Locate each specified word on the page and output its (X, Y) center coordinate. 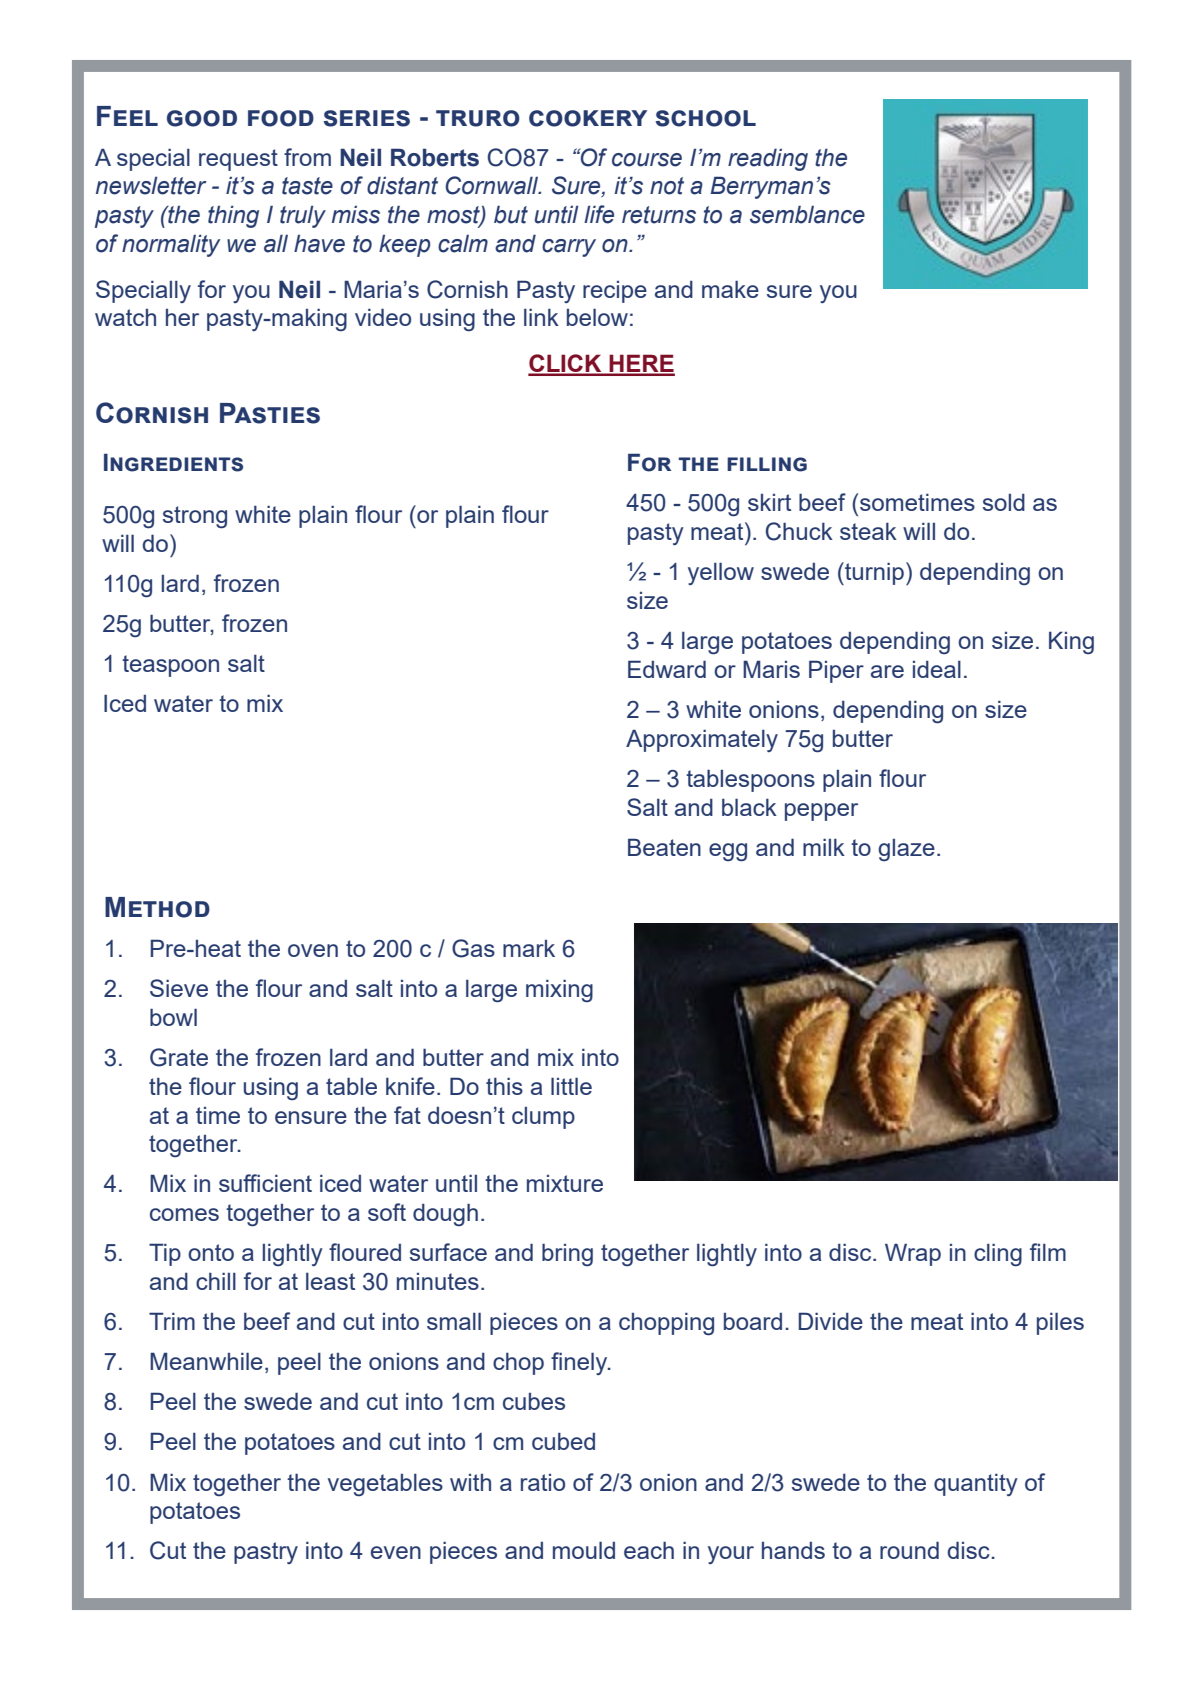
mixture (565, 1183)
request (238, 160)
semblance (807, 214)
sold (1004, 502)
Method (157, 907)
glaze (906, 850)
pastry (266, 1553)
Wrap (913, 1254)
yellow (721, 573)
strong (195, 517)
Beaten (664, 847)
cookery (588, 118)
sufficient (265, 1183)
